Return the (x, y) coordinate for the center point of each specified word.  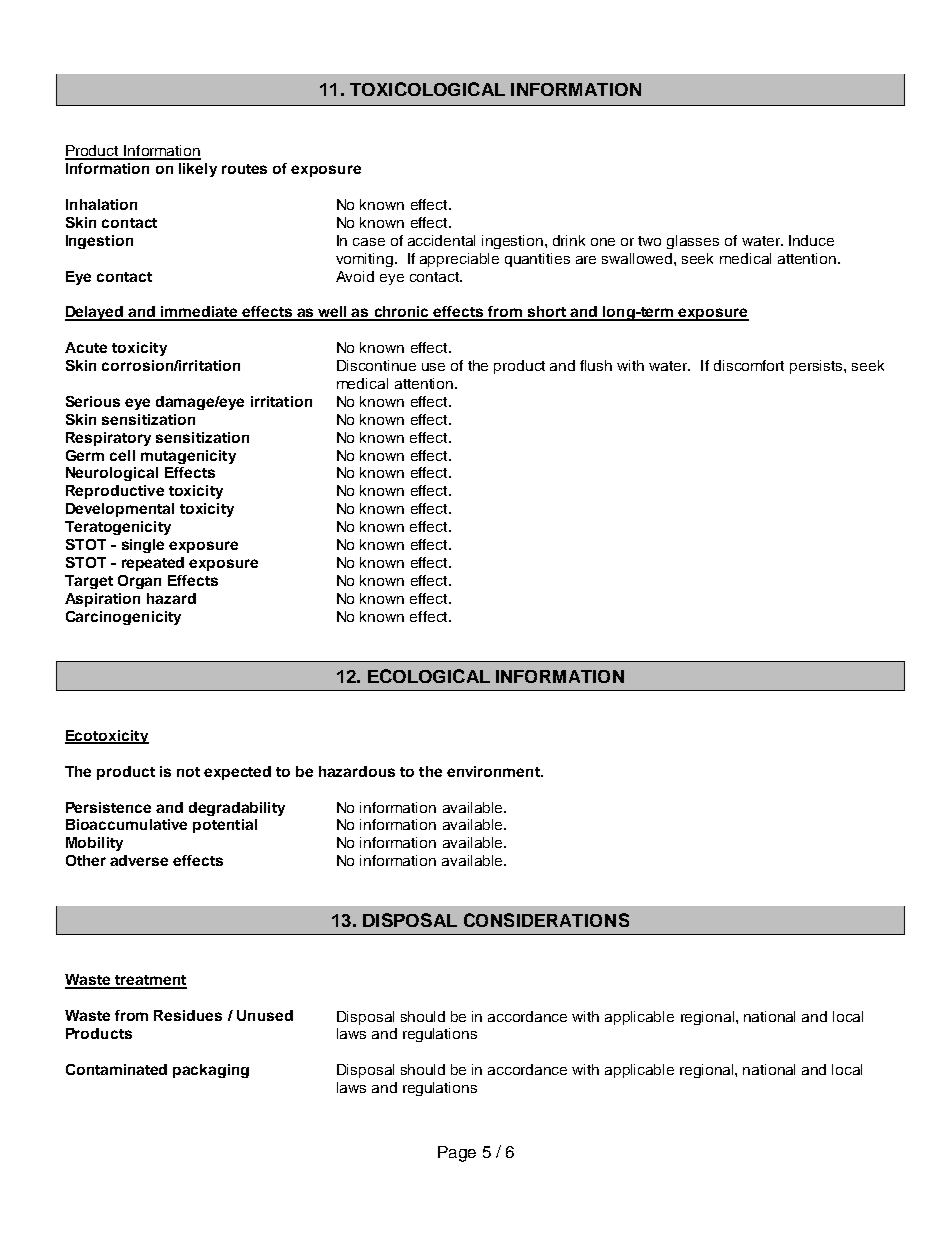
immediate (200, 313)
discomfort (749, 365)
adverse (139, 860)
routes (244, 169)
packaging (211, 1071)
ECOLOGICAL (429, 676)
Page (457, 1154)
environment (494, 771)
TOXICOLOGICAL (427, 89)
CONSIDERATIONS (546, 920)
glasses (693, 242)
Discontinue (376, 365)
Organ (139, 582)
